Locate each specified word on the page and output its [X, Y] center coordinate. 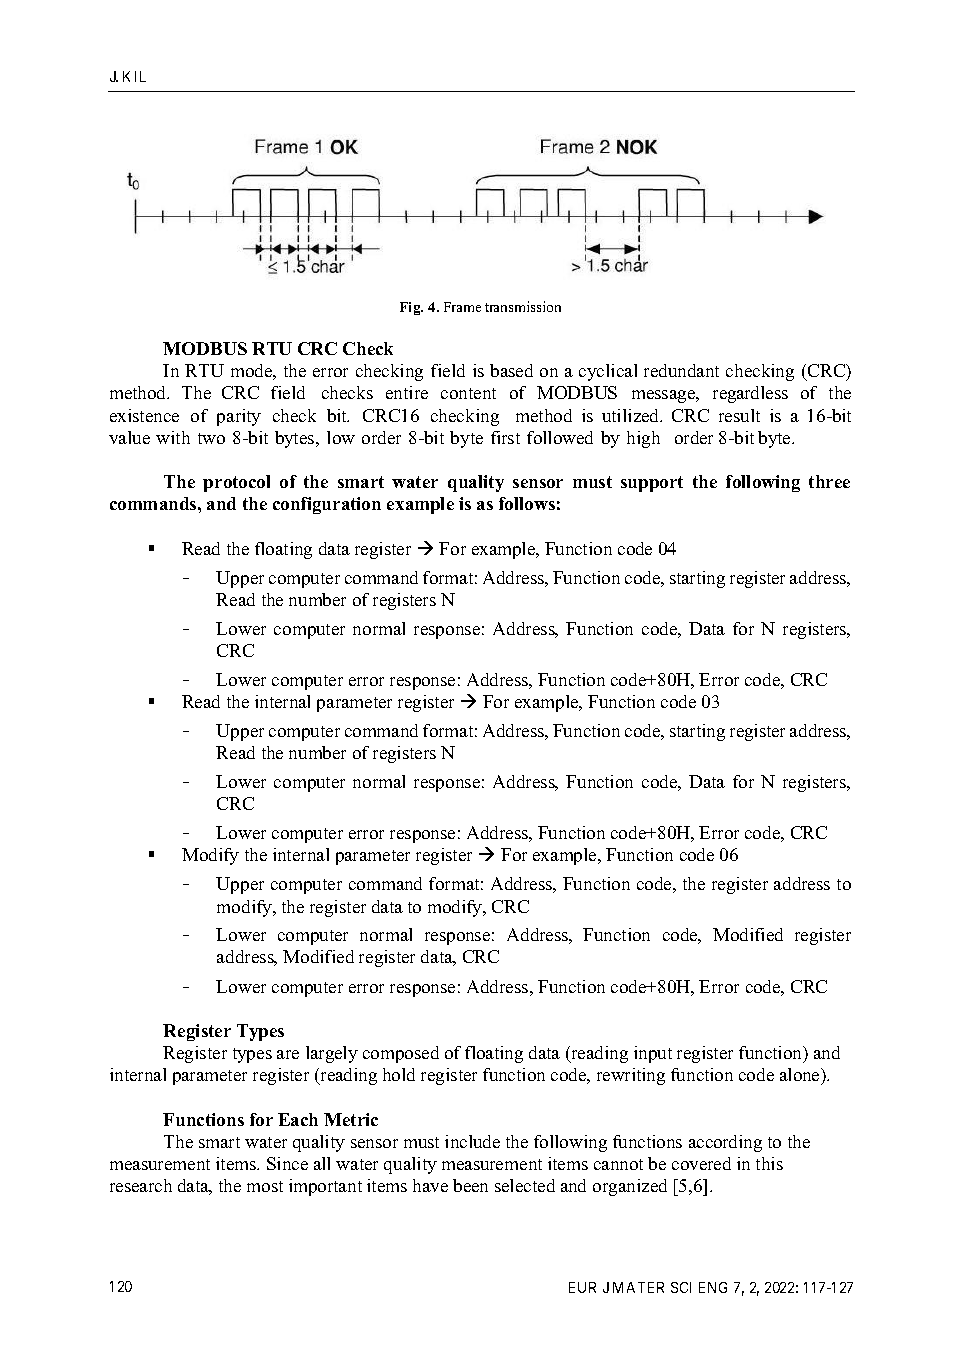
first [505, 437]
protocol [236, 483]
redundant [681, 370]
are [288, 1054]
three [829, 481]
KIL [134, 76]
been [470, 1185]
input [653, 1054]
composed [401, 1054]
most [265, 1186]
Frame [462, 307]
